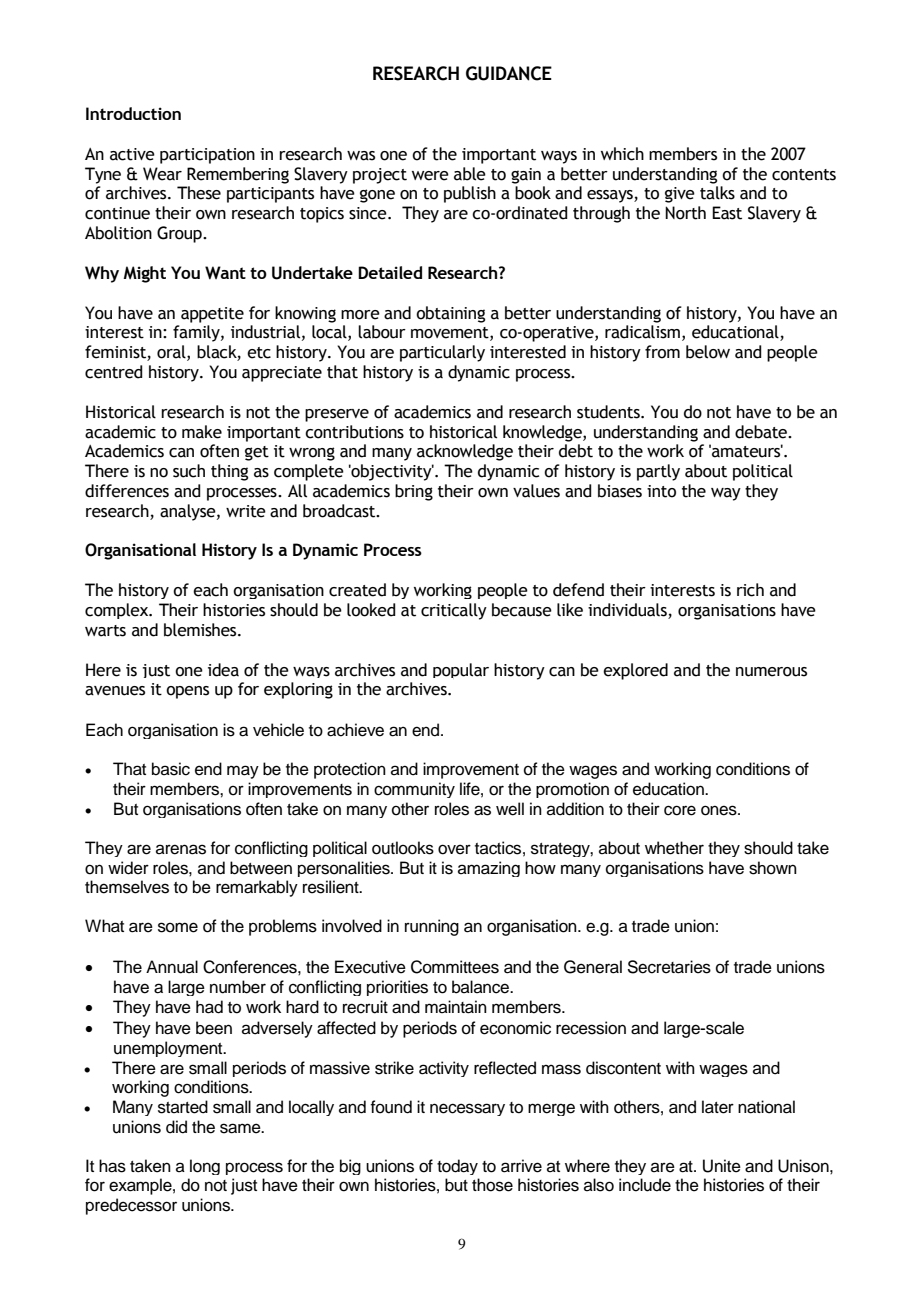 The height and width of the screenshot is (1308, 924). Describe the element at coordinates (717, 193) in the screenshot. I see `talks` at that location.
